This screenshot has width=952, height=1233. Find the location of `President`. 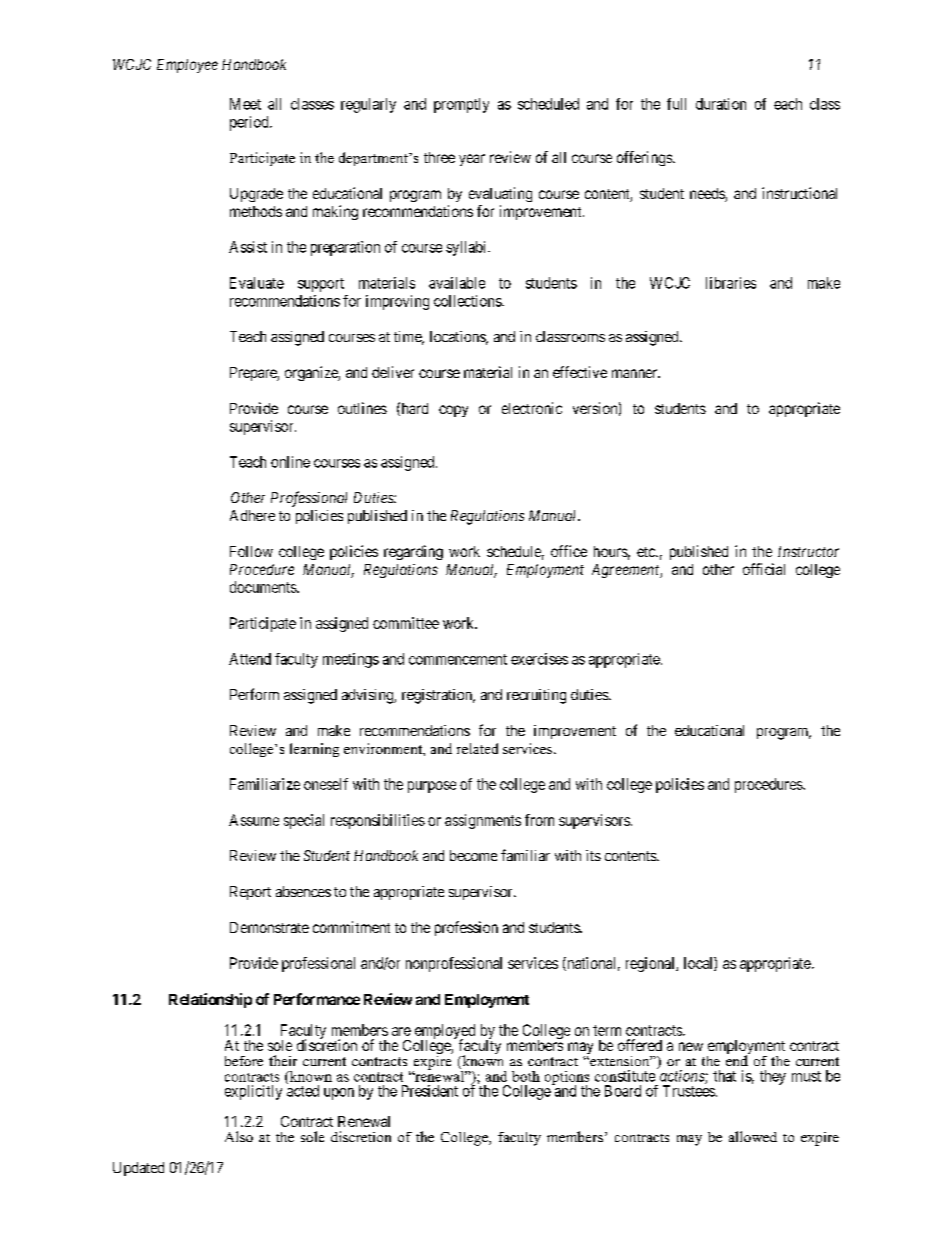

President is located at coordinates (430, 1091).
